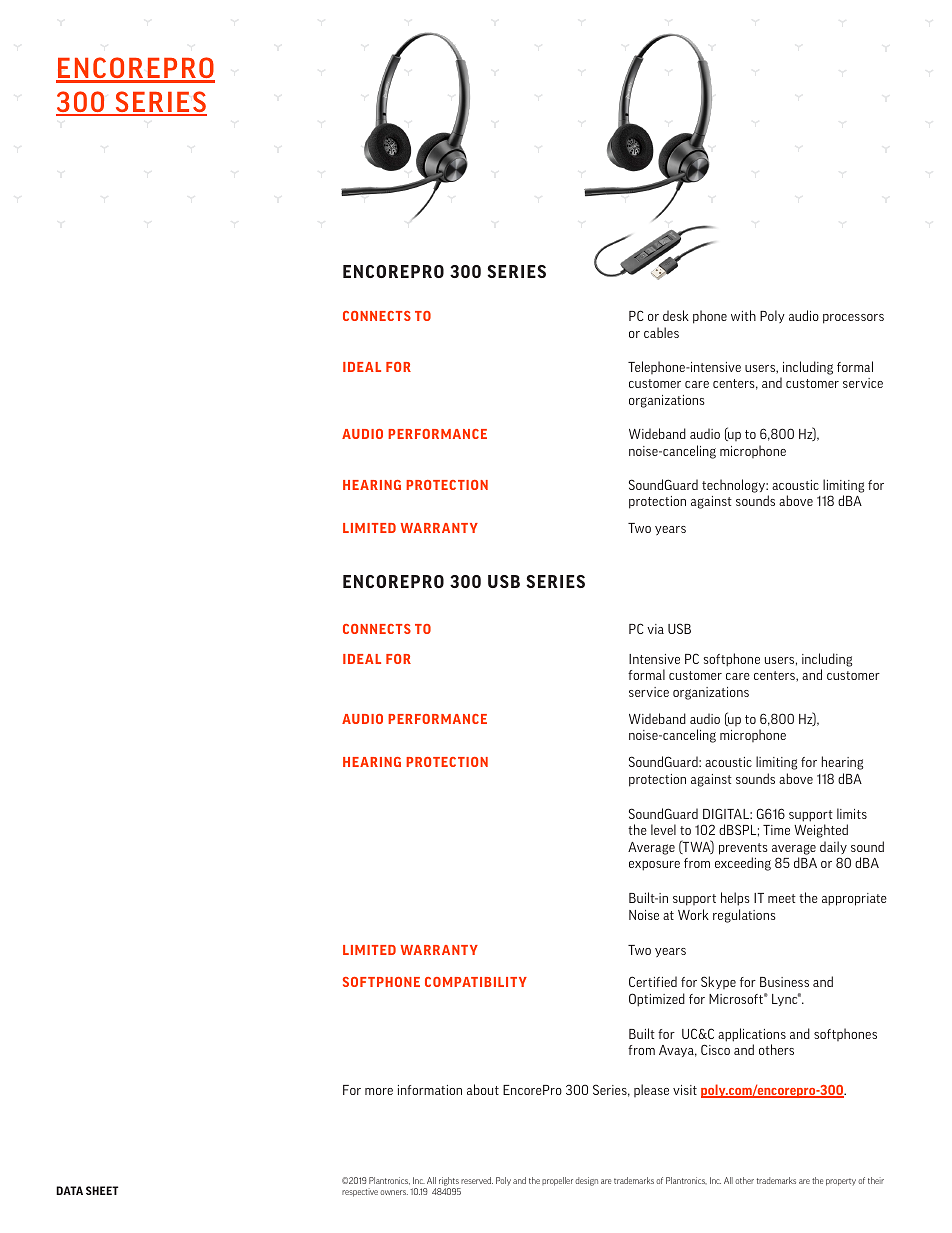 The width and height of the screenshot is (952, 1233). Describe the element at coordinates (852, 813) in the screenshot. I see `limits` at that location.
